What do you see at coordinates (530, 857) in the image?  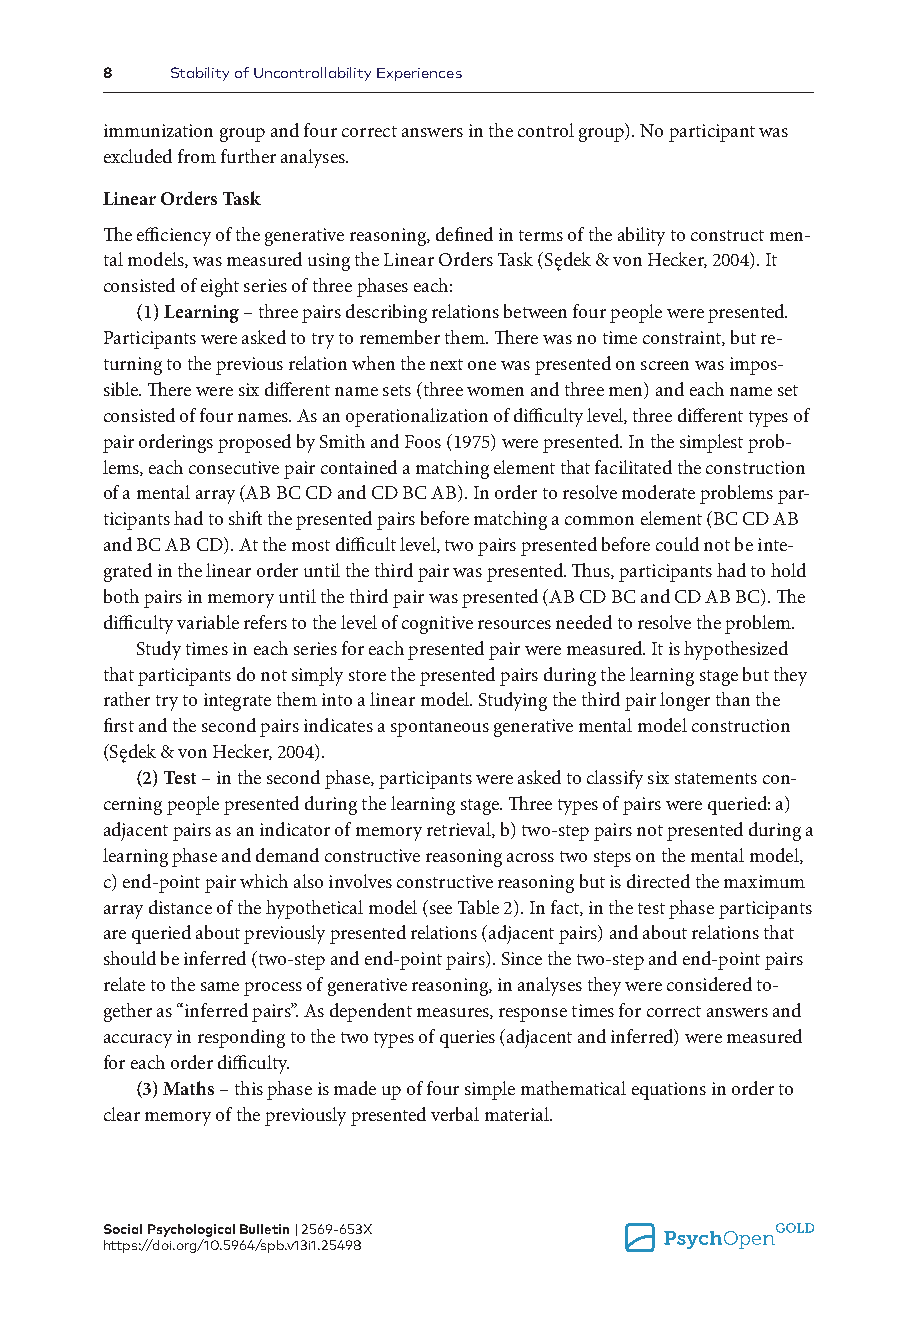 I see `across` at bounding box center [530, 857].
